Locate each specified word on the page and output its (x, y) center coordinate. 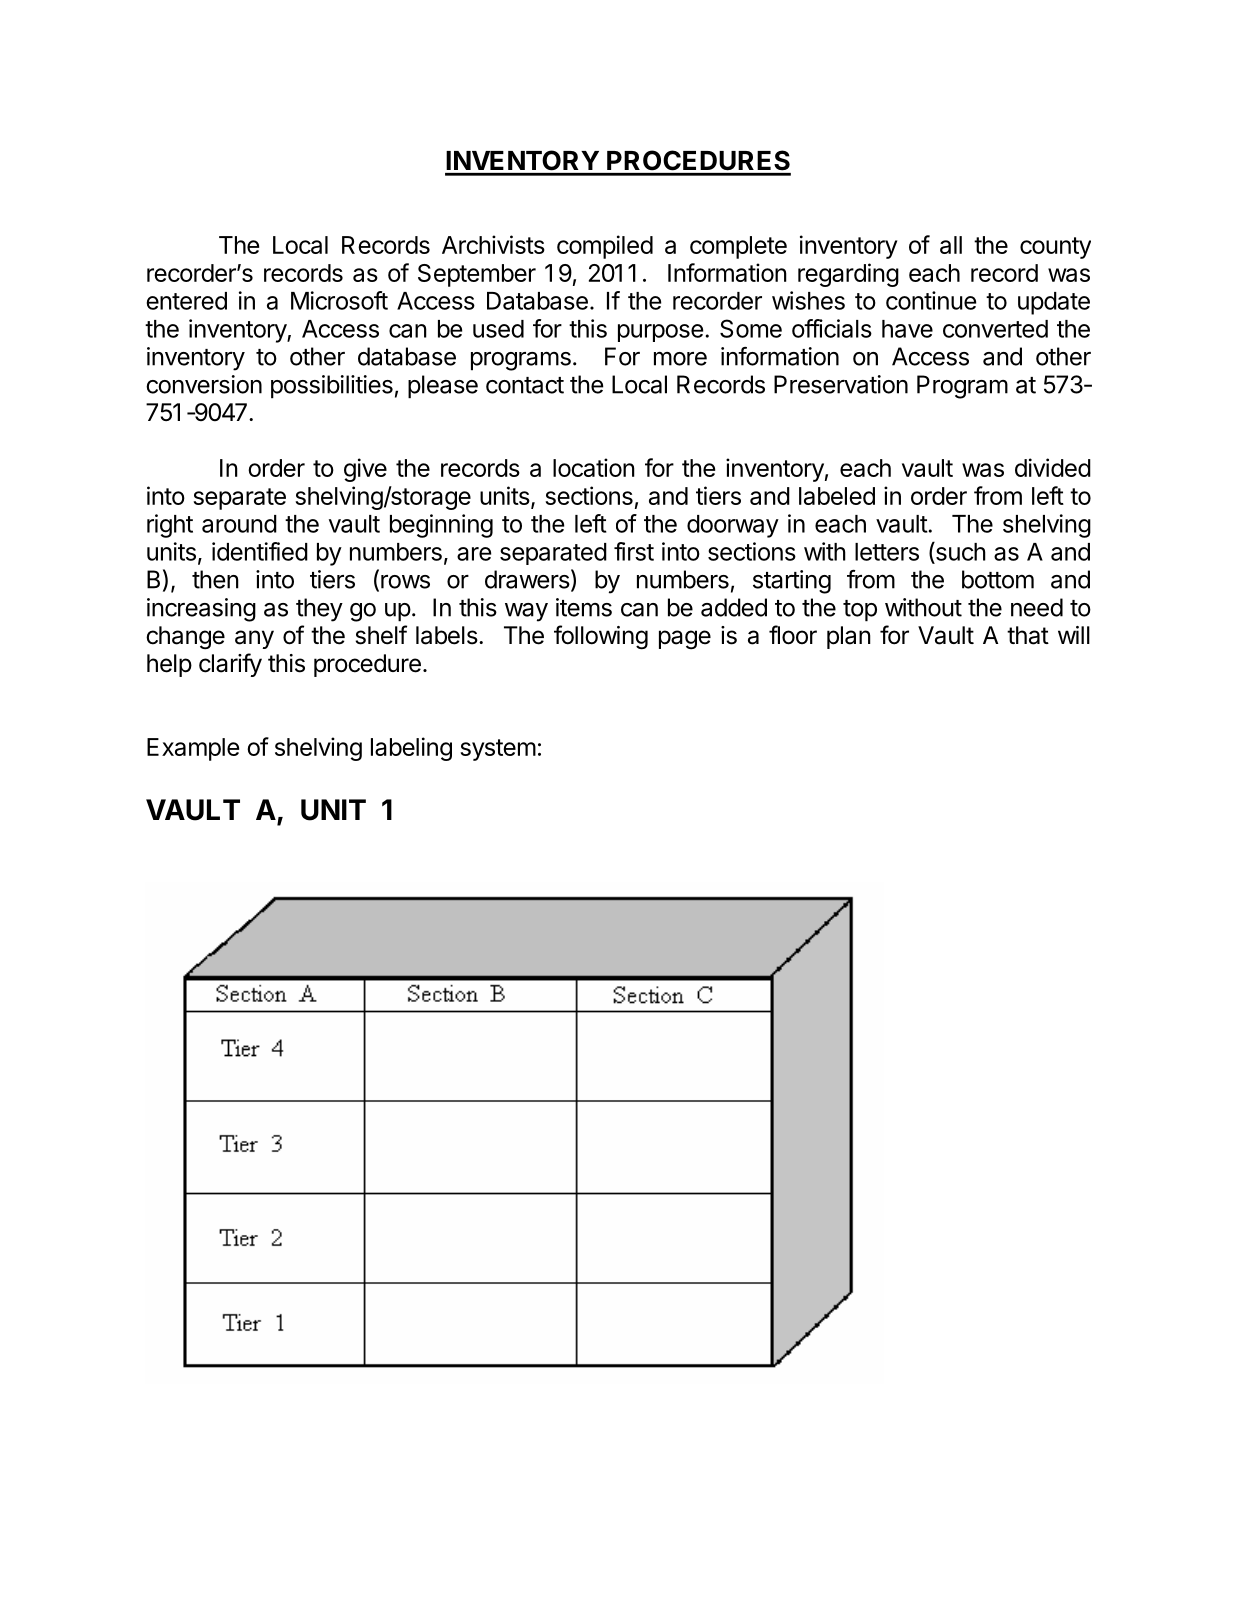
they (319, 610)
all (951, 245)
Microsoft (339, 300)
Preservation (841, 384)
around (239, 524)
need (1037, 607)
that (1028, 635)
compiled (605, 247)
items (584, 607)
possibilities (332, 387)
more (680, 359)
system (498, 750)
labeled (837, 496)
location (594, 467)
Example (193, 749)
